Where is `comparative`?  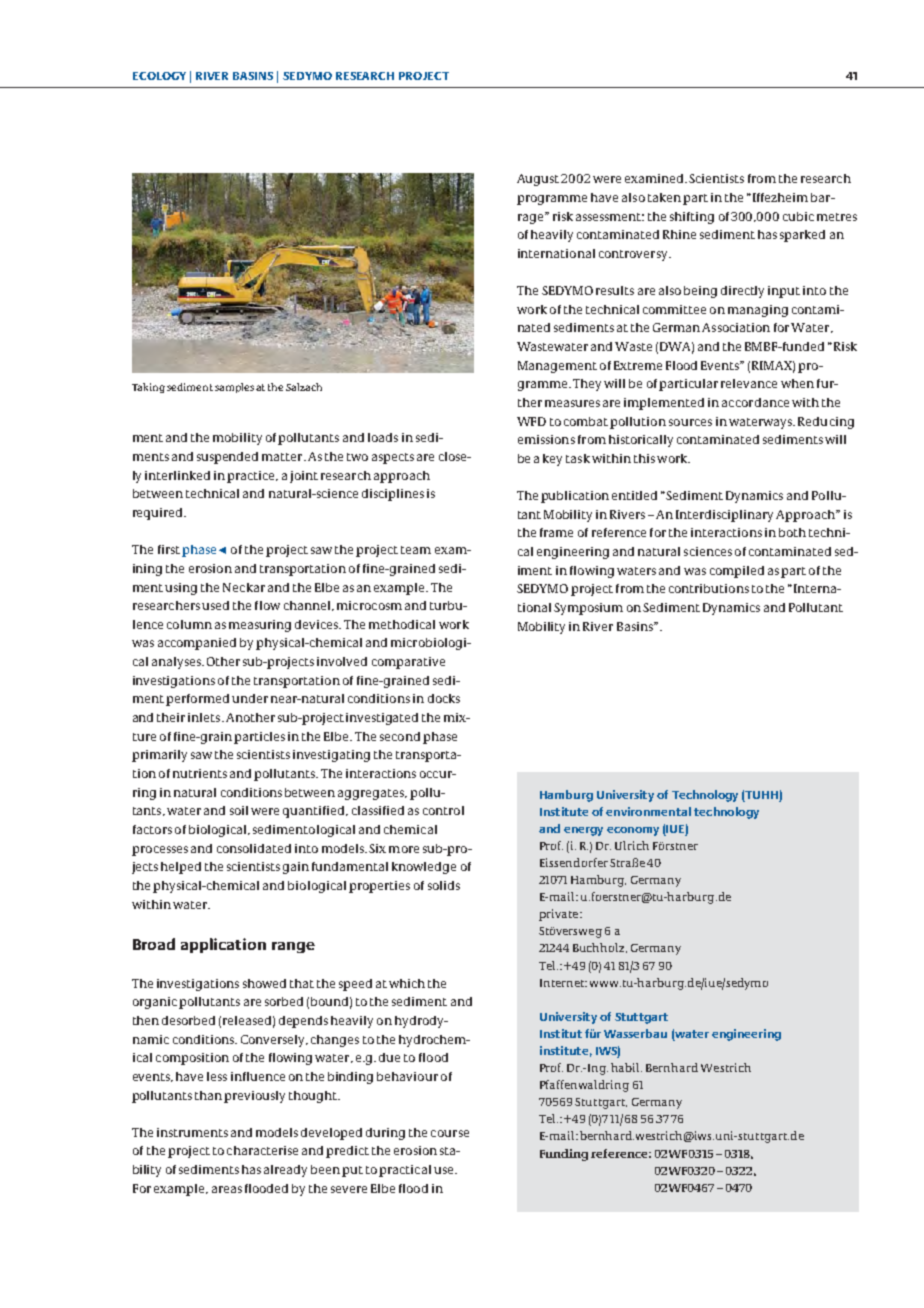
comparative is located at coordinates (408, 663).
